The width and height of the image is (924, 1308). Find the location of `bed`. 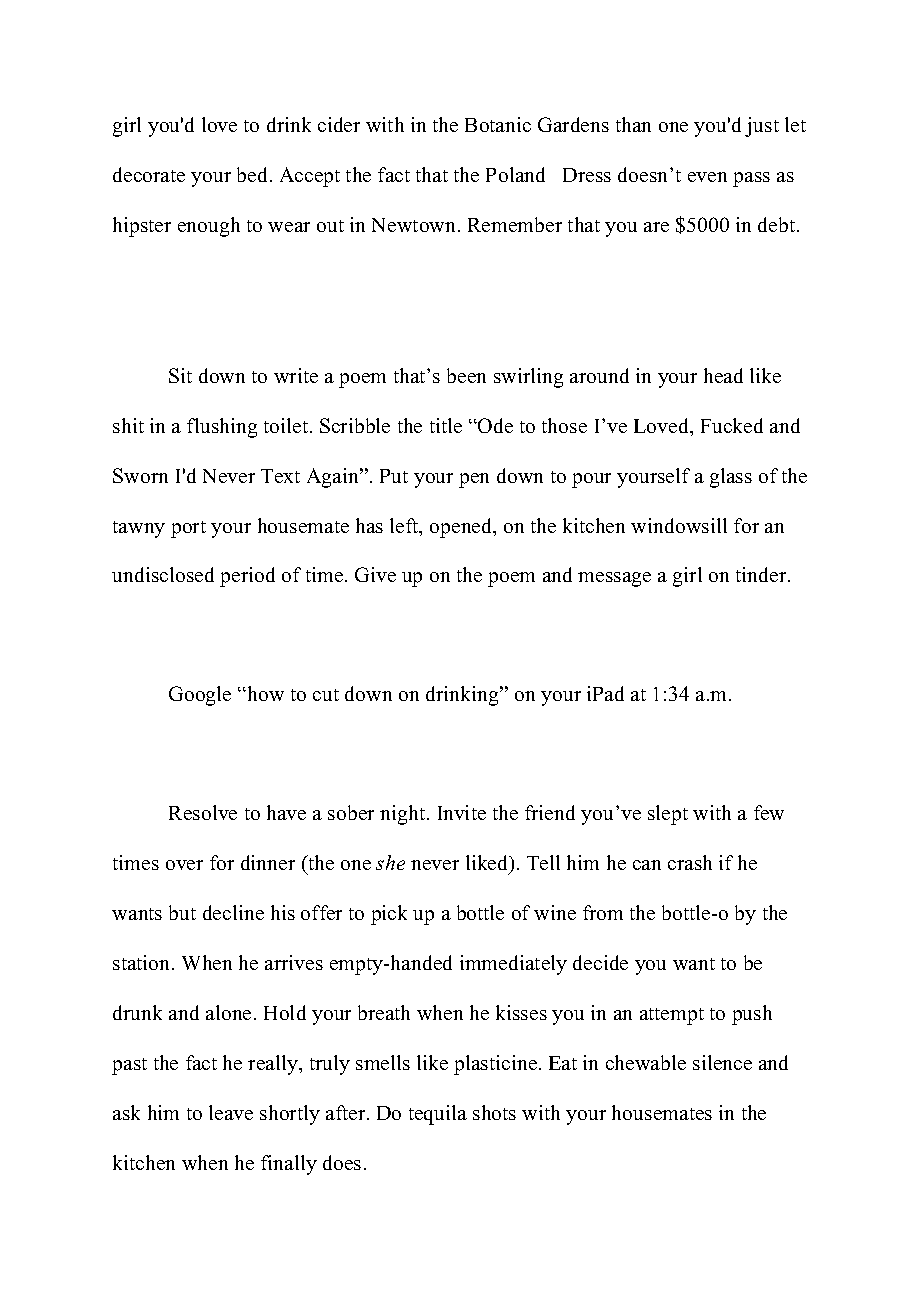

bed is located at coordinates (254, 174).
